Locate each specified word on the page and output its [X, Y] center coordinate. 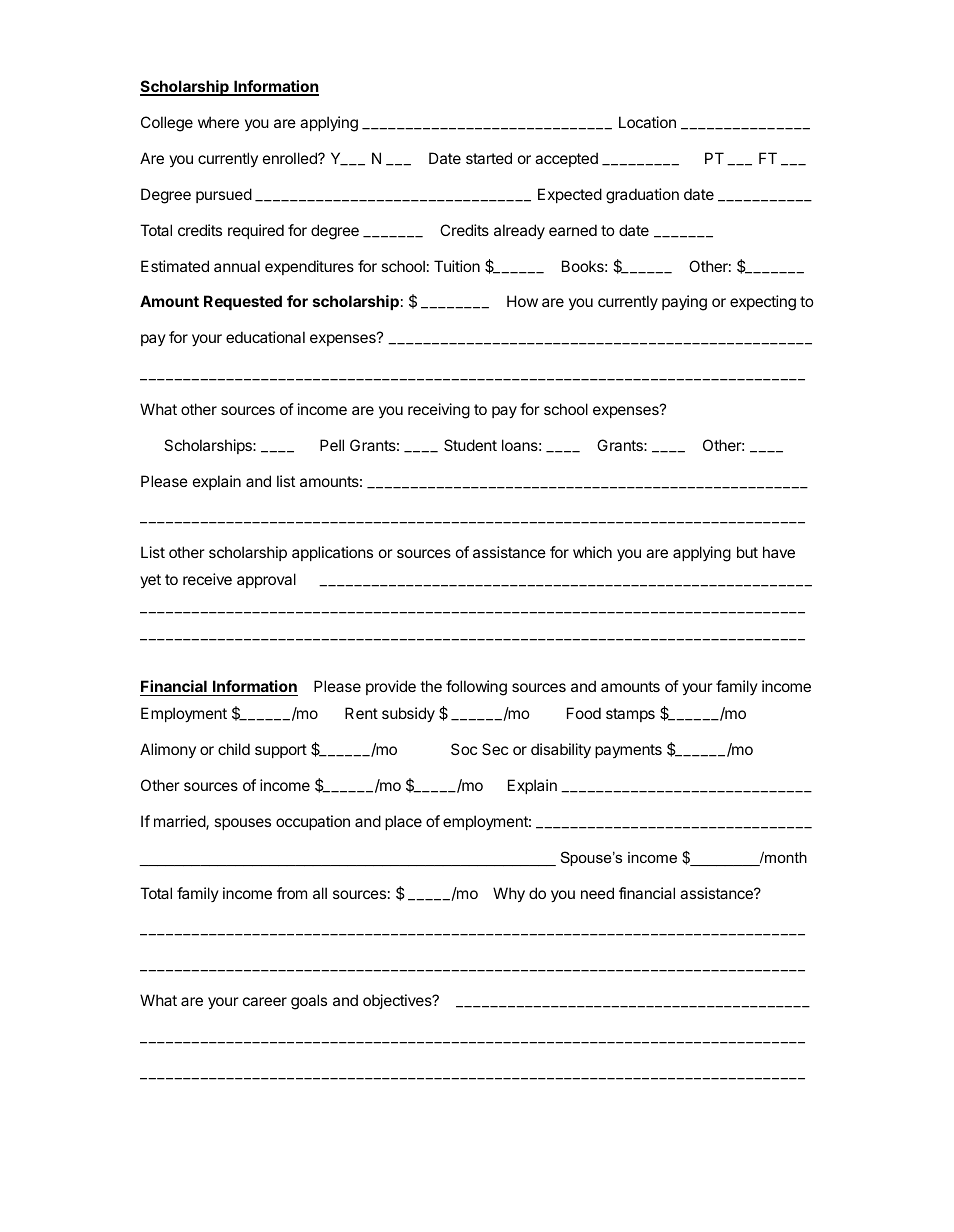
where [218, 122]
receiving [439, 411]
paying [684, 303]
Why [509, 895]
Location [647, 122]
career [265, 1001]
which [592, 552]
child [234, 749]
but [747, 552]
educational [265, 337]
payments [628, 751]
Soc [464, 749]
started [489, 158]
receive [207, 579]
